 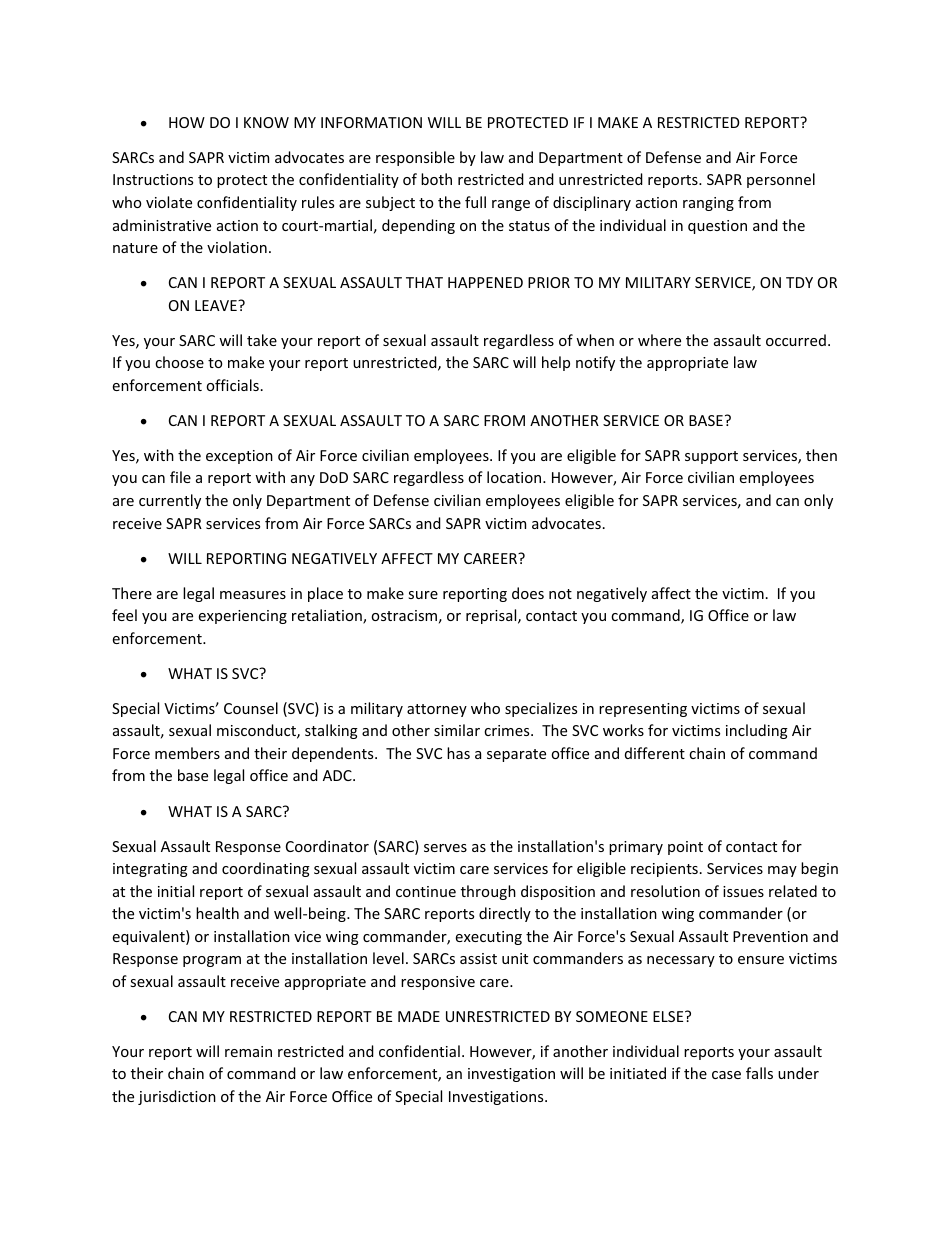 What do you see at coordinates (781, 180) in the image?
I see `personnel` at bounding box center [781, 180].
